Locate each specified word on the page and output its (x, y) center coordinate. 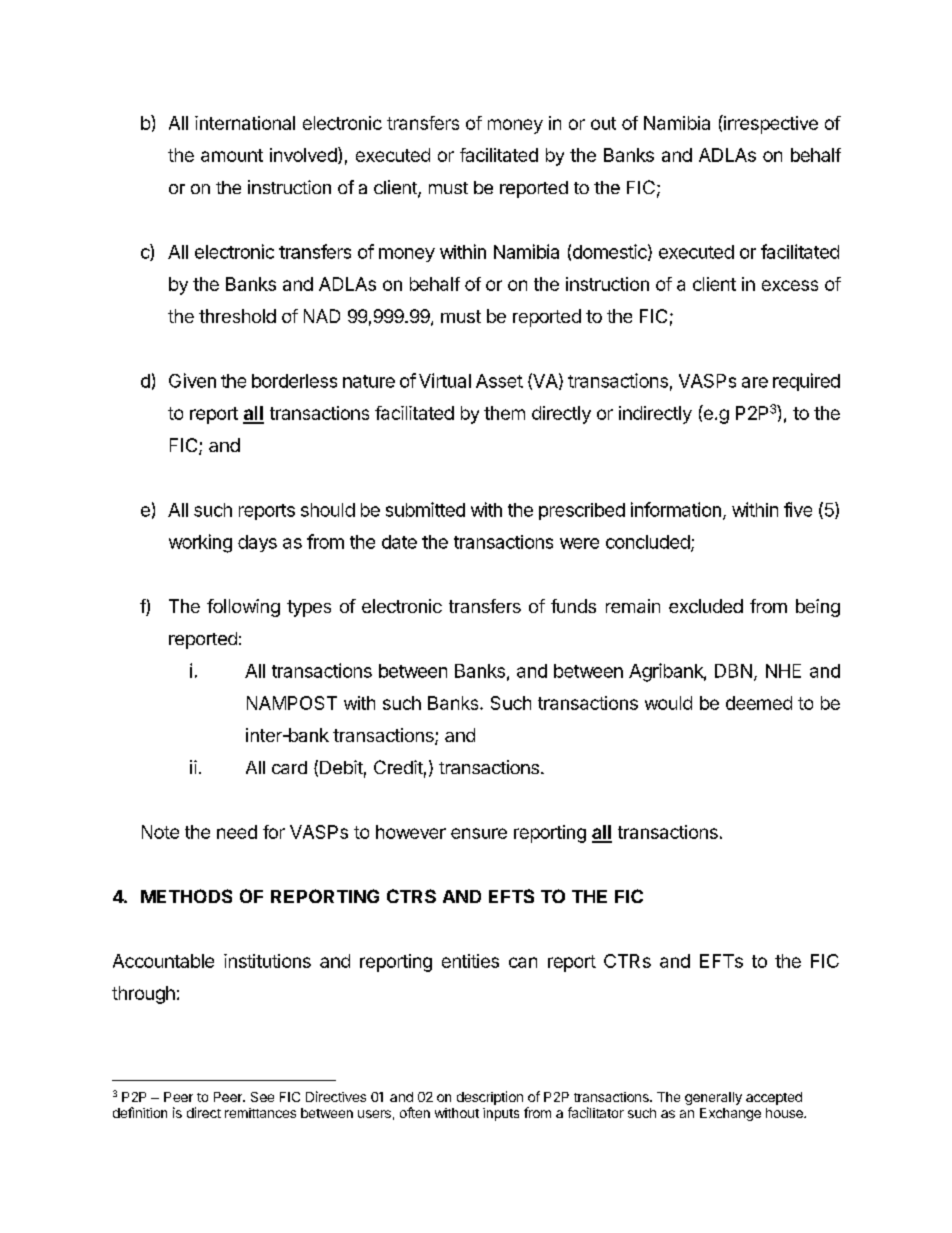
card (289, 767)
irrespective (770, 124)
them (504, 413)
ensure (479, 833)
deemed (759, 703)
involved (303, 155)
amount (232, 155)
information (676, 509)
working (200, 543)
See (262, 1097)
